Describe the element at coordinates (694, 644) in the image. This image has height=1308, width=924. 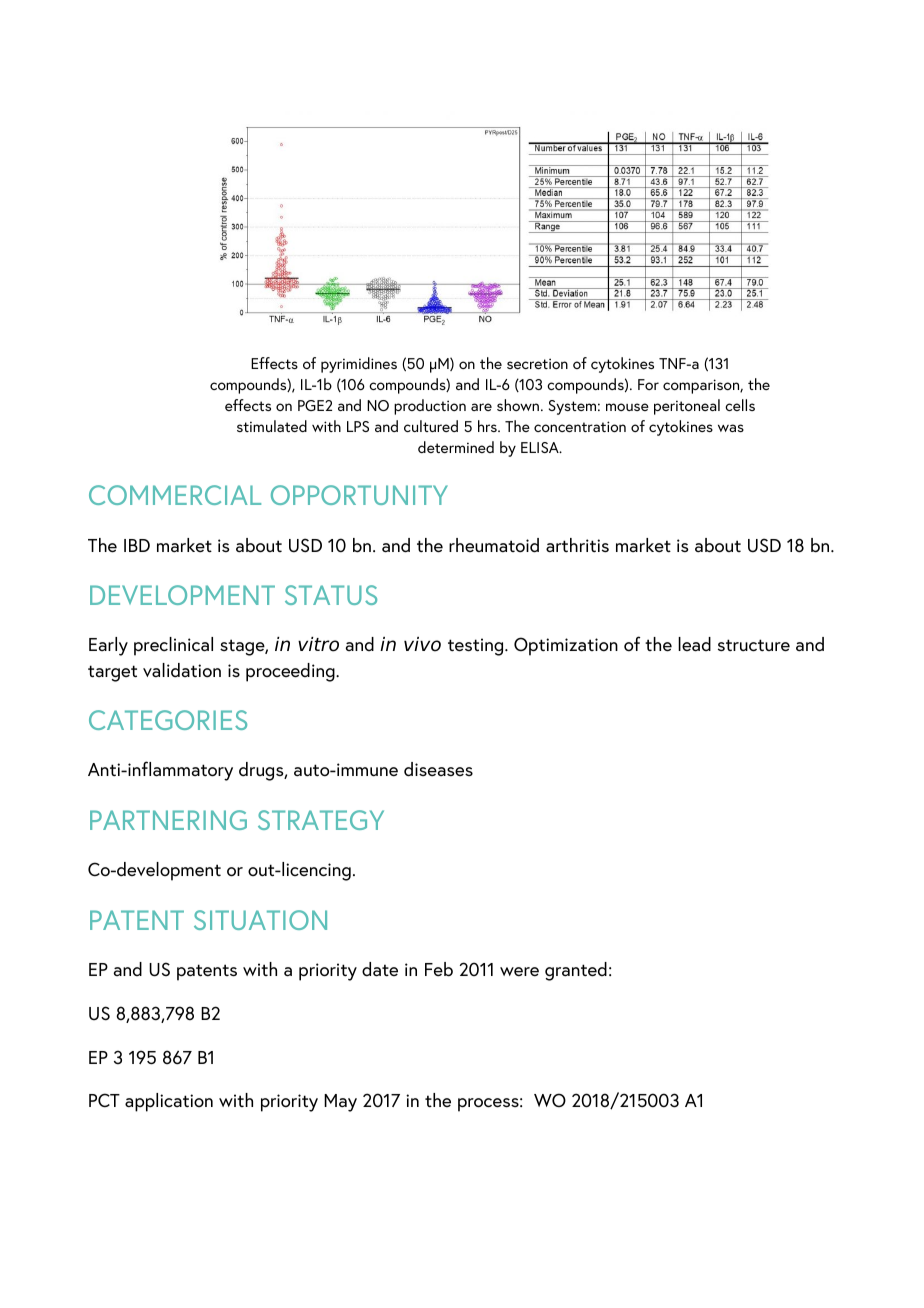
I see `lead` at that location.
